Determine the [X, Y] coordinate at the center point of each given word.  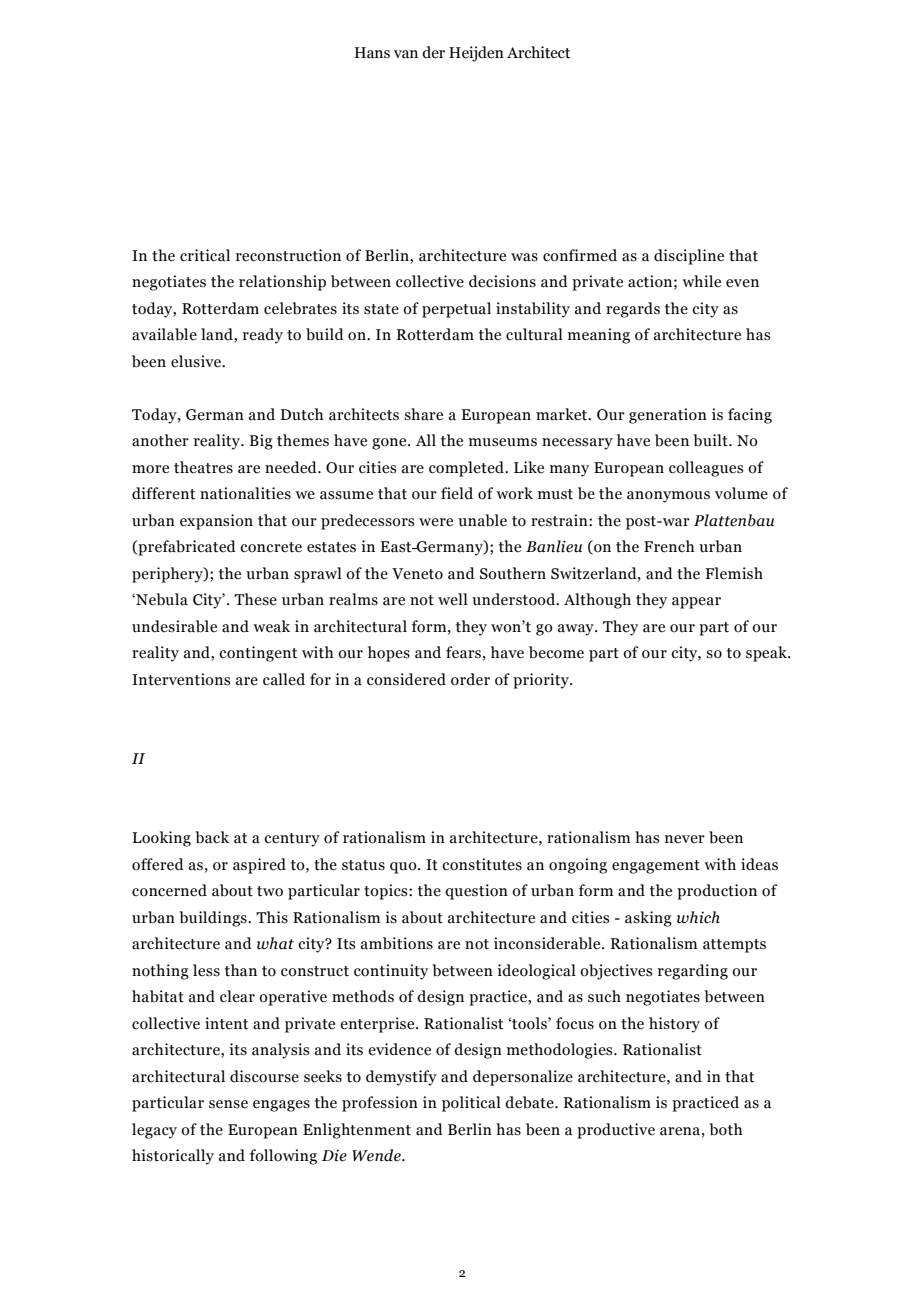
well [453, 599]
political [471, 1104]
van [406, 54]
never [685, 839]
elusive [197, 361]
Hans [372, 53]
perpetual [456, 310]
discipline [689, 257]
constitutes [482, 864]
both [726, 1129]
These [255, 599]
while [701, 281]
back [212, 837]
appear [696, 603]
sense [228, 1104]
